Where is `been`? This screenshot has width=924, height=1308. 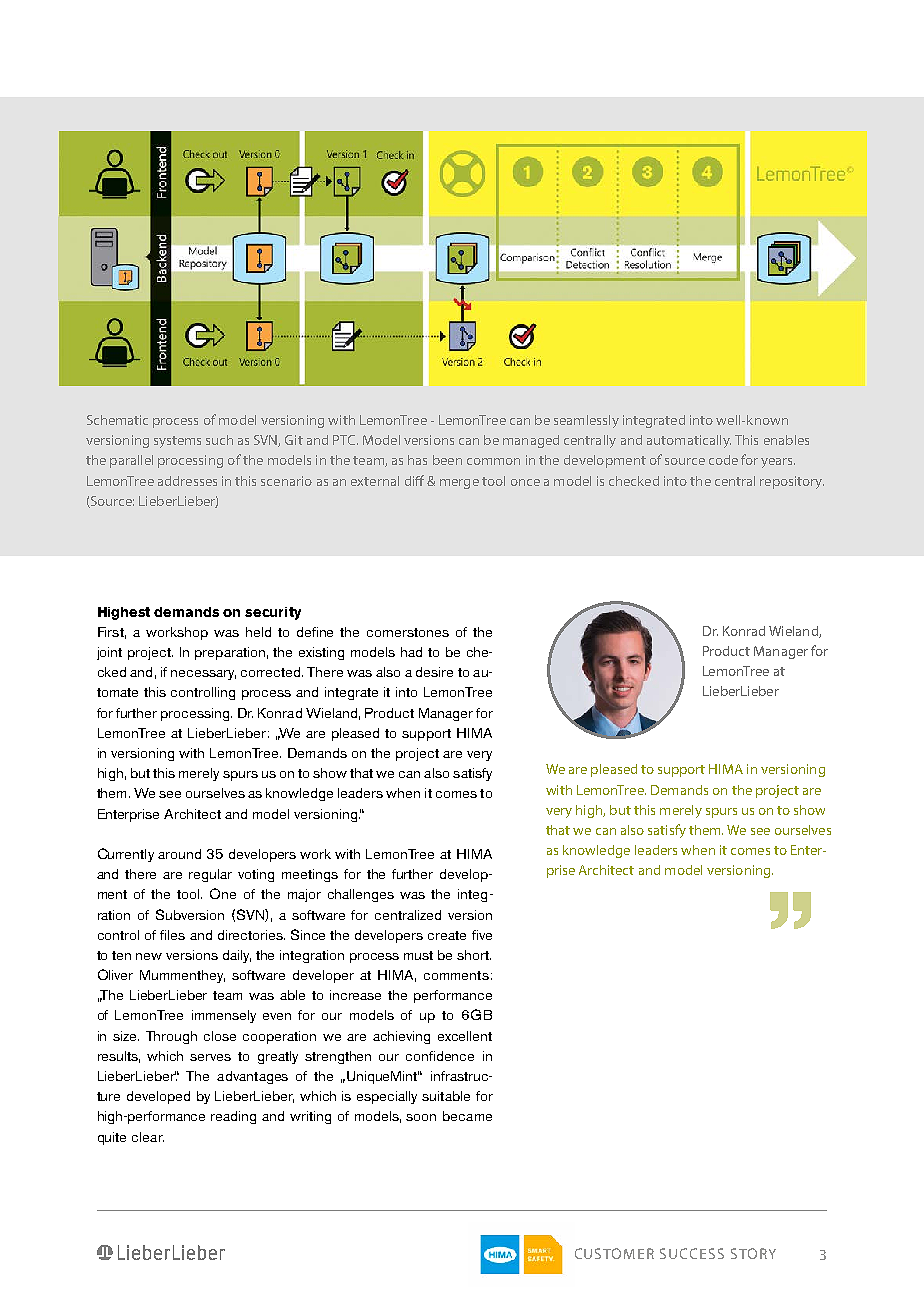 been is located at coordinates (447, 460).
